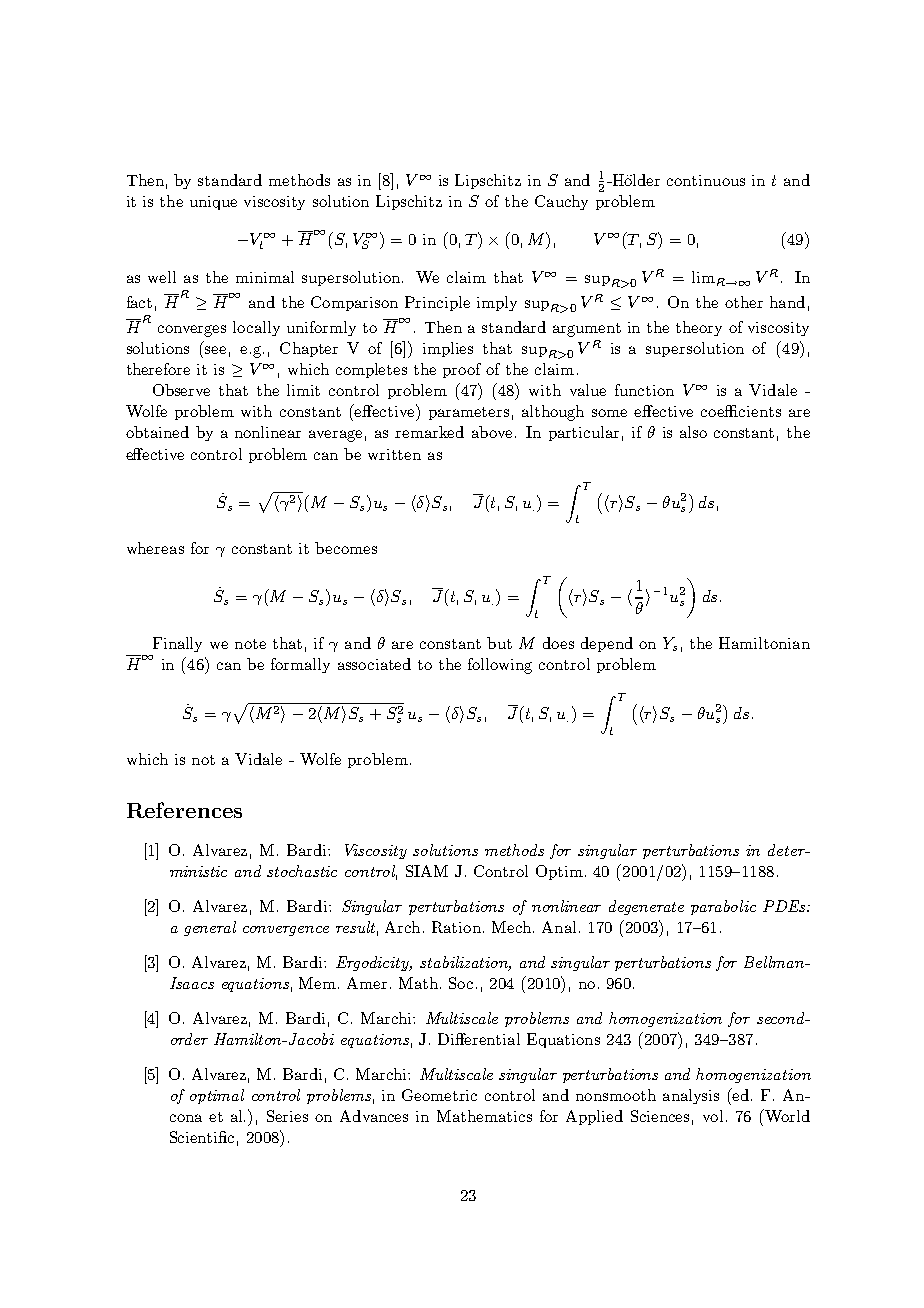 The width and height of the screenshot is (924, 1308). What do you see at coordinates (210, 928) in the screenshot?
I see `general` at bounding box center [210, 928].
